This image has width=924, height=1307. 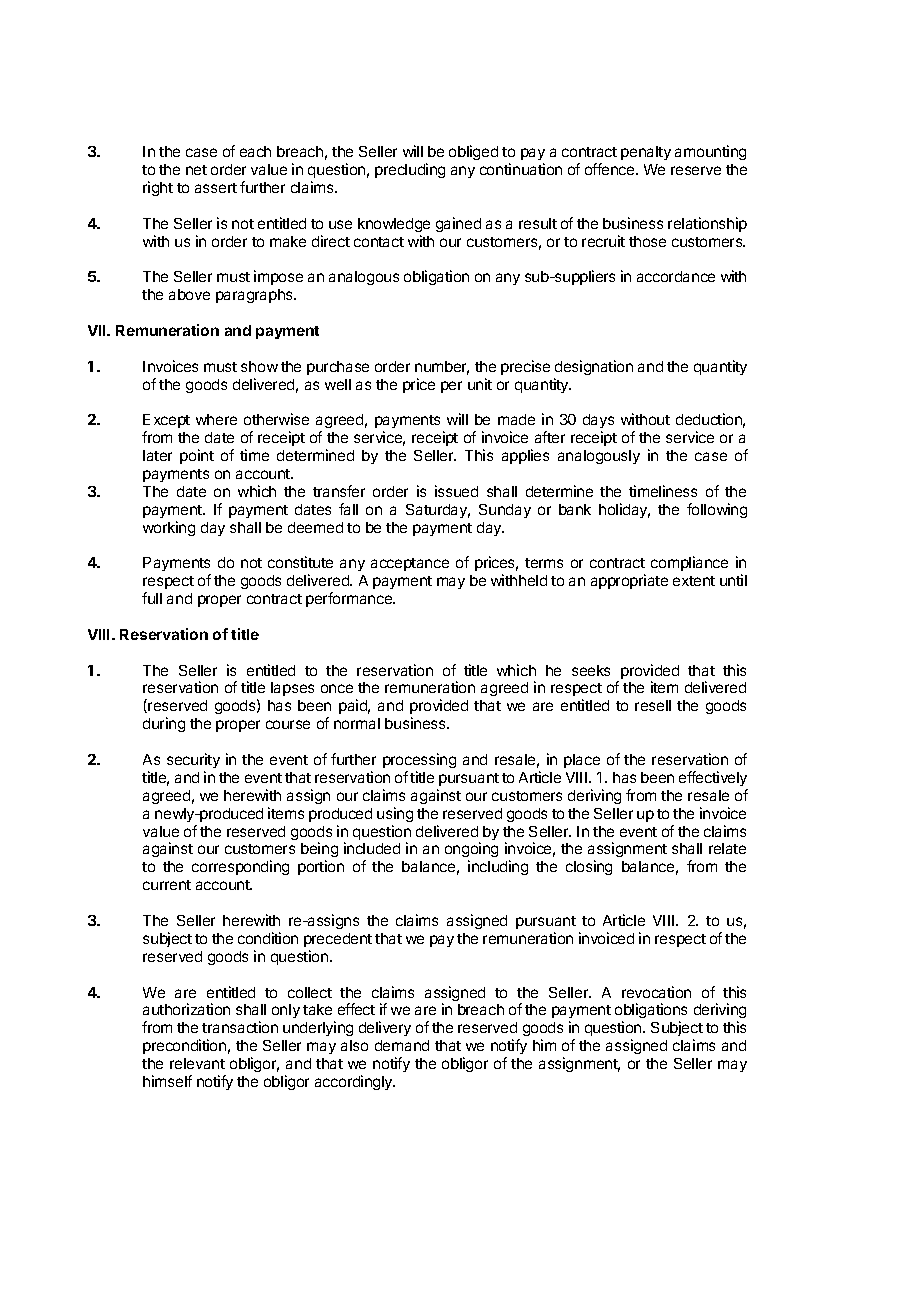 What do you see at coordinates (480, 384) in the image?
I see `unit` at bounding box center [480, 384].
